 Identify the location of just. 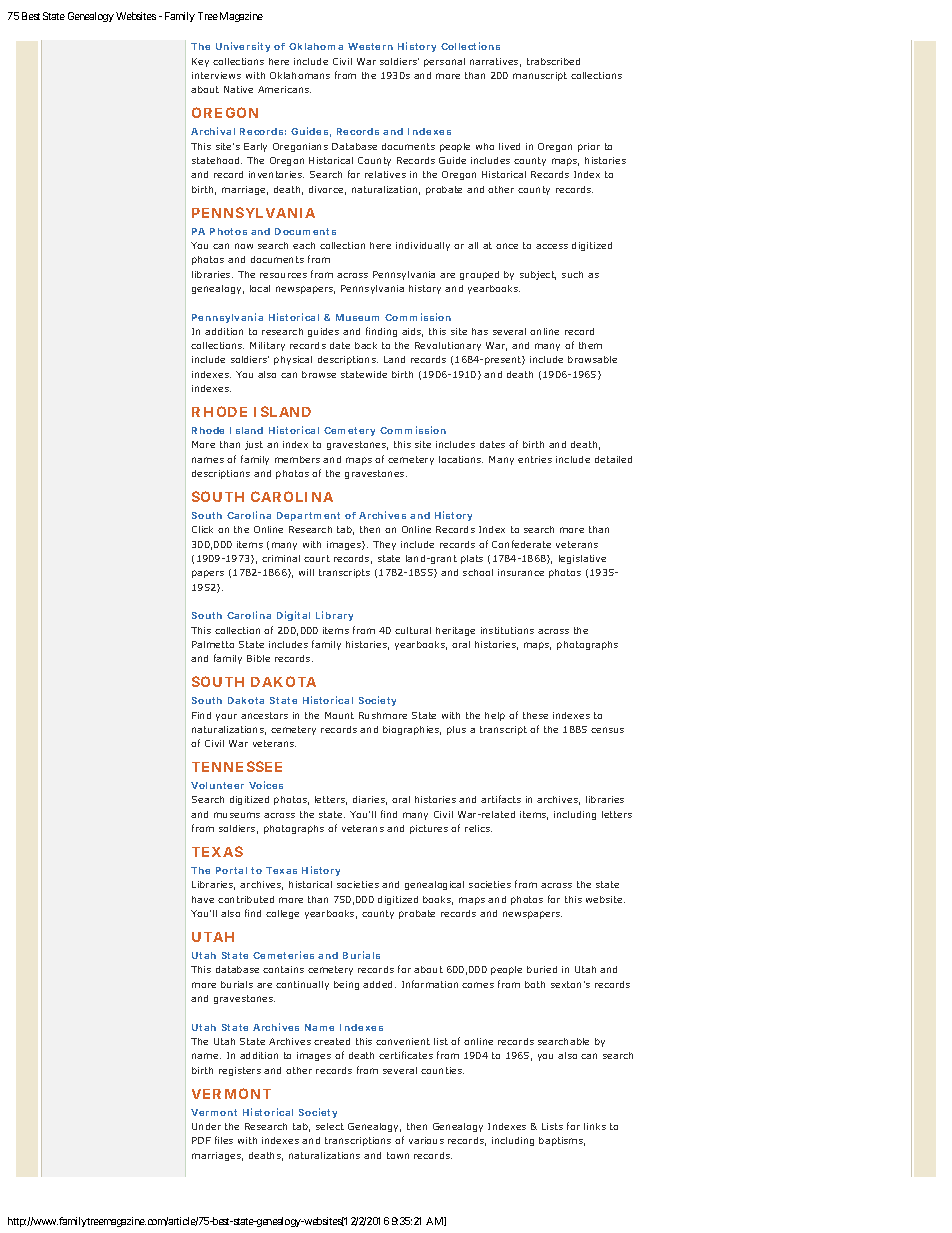
(254, 445).
